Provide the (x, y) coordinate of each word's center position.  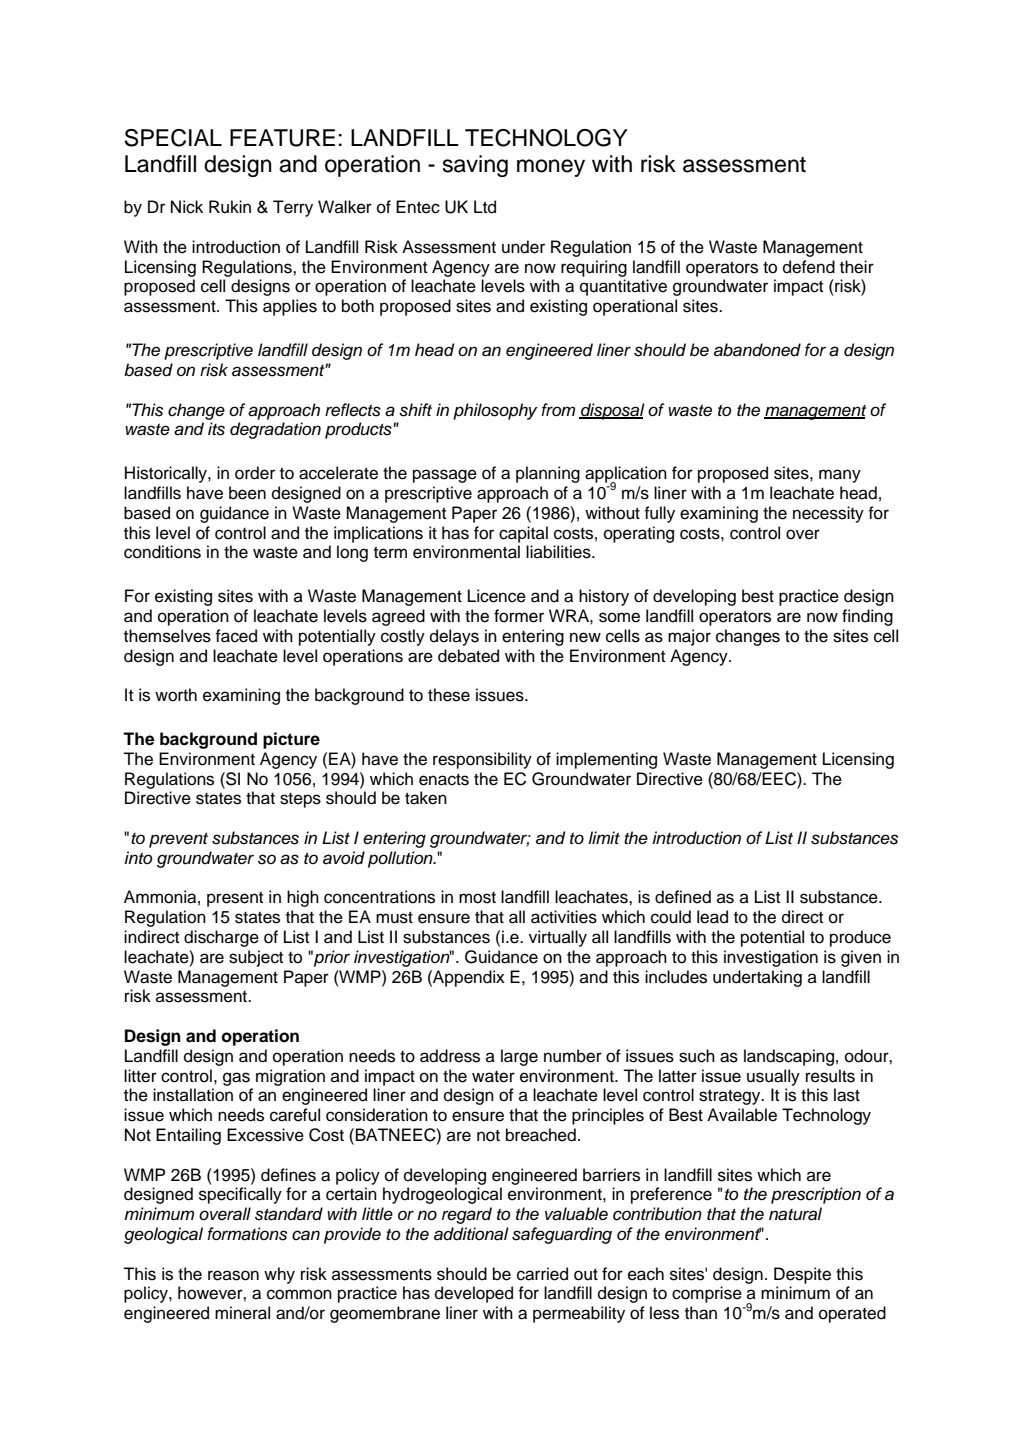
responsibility (482, 760)
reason (233, 1275)
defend (809, 267)
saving (475, 166)
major (689, 637)
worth (176, 695)
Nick (187, 207)
